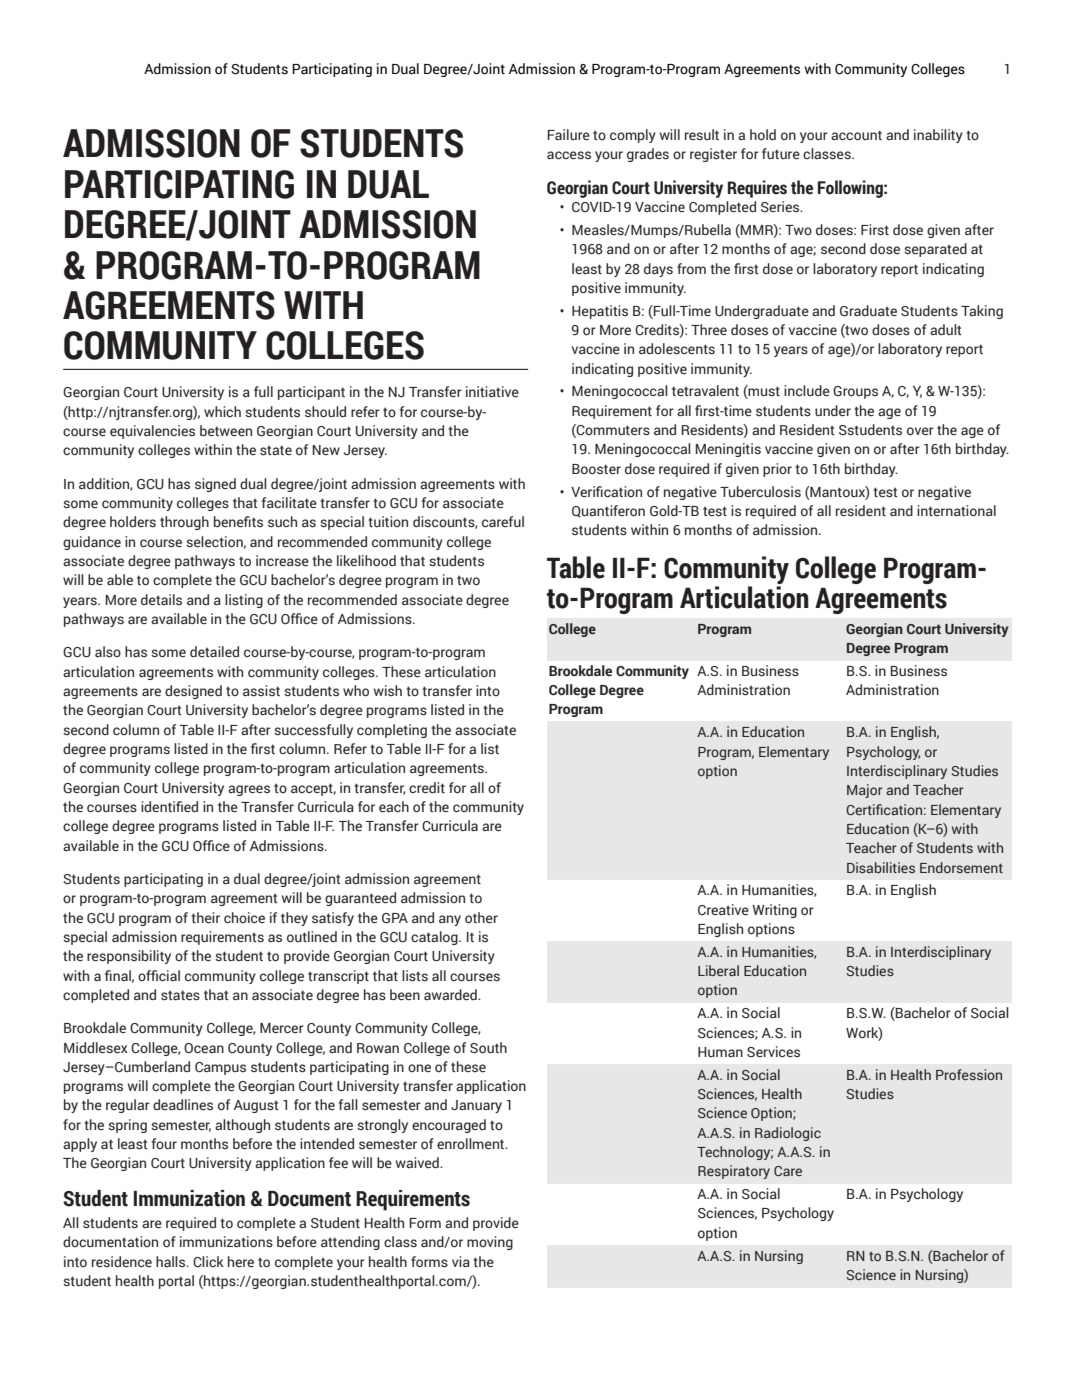 The width and height of the screenshot is (1075, 1391). What do you see at coordinates (569, 155) in the screenshot?
I see `access` at bounding box center [569, 155].
